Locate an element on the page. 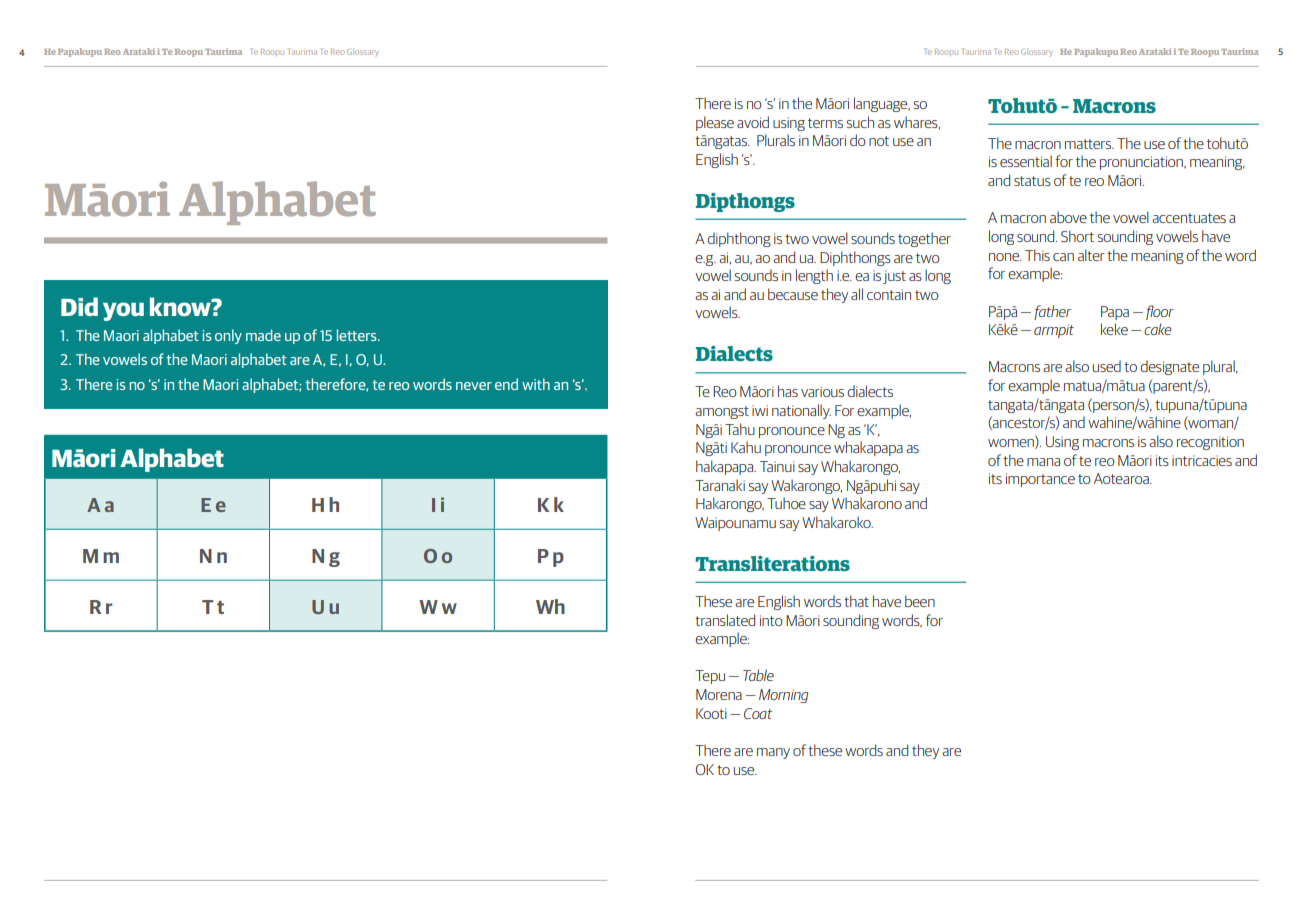  been is located at coordinates (920, 601).
